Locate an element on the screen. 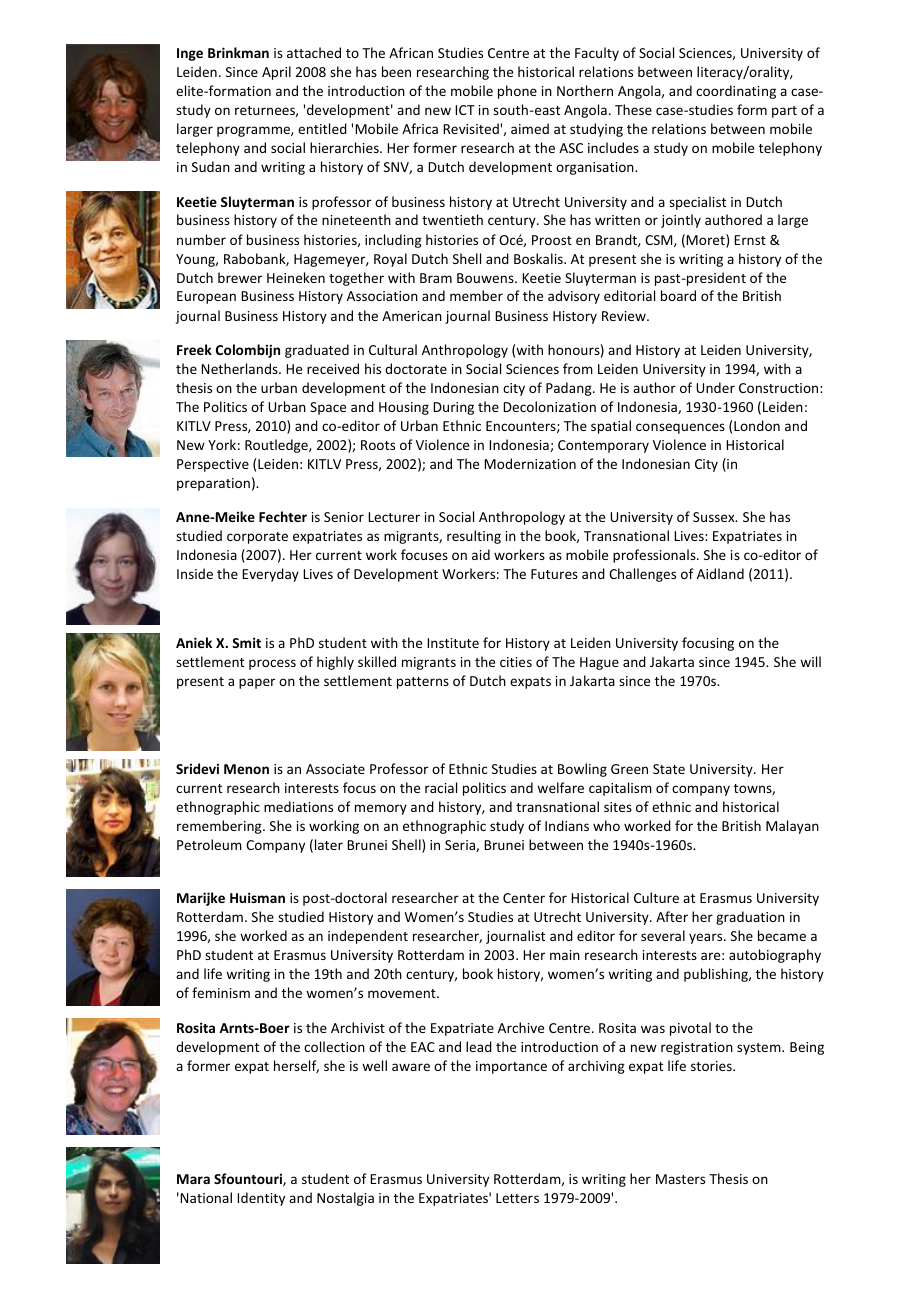  phone is located at coordinates (517, 92).
